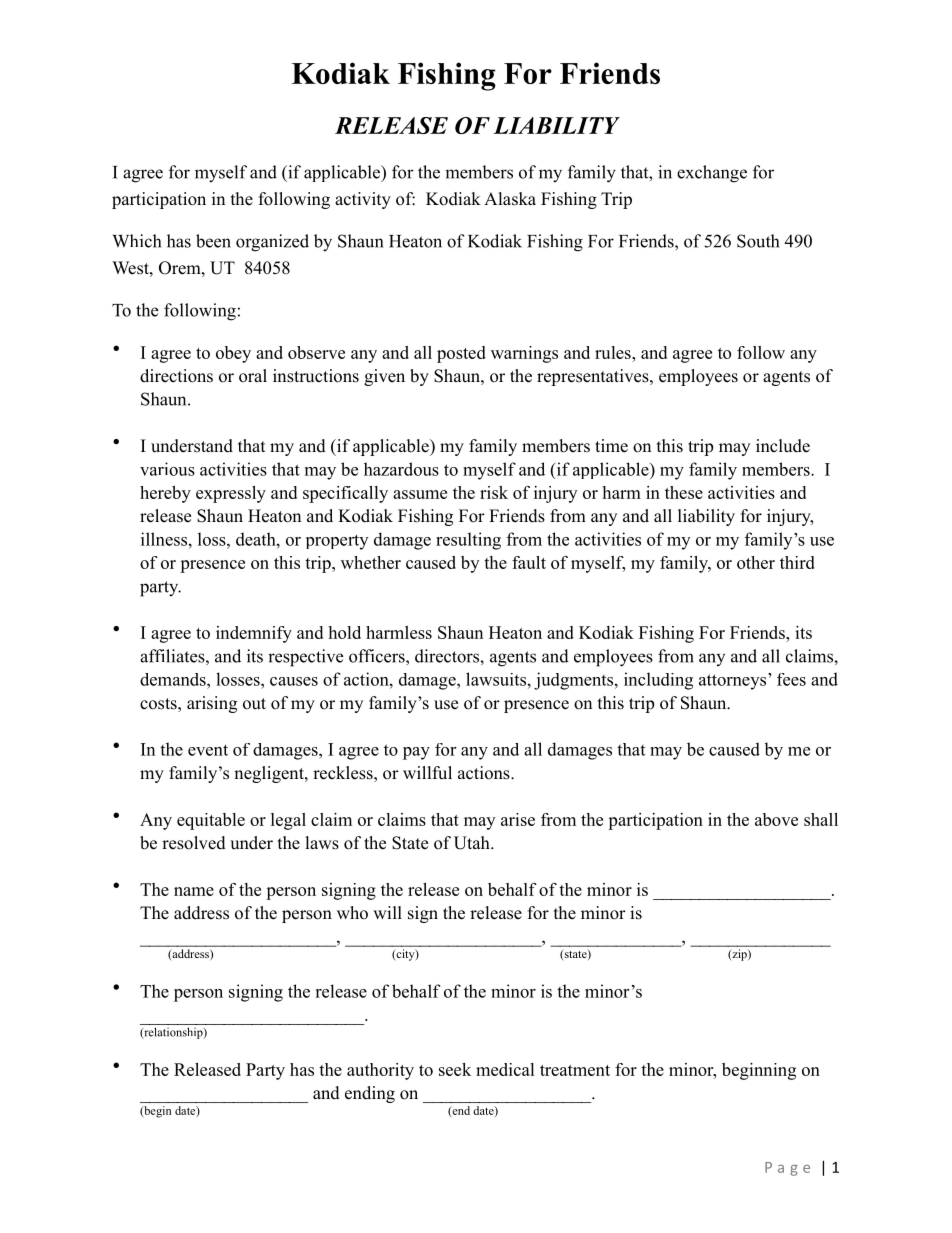 Image resolution: width=952 pixels, height=1233 pixels. I want to click on officers, so click(378, 656).
